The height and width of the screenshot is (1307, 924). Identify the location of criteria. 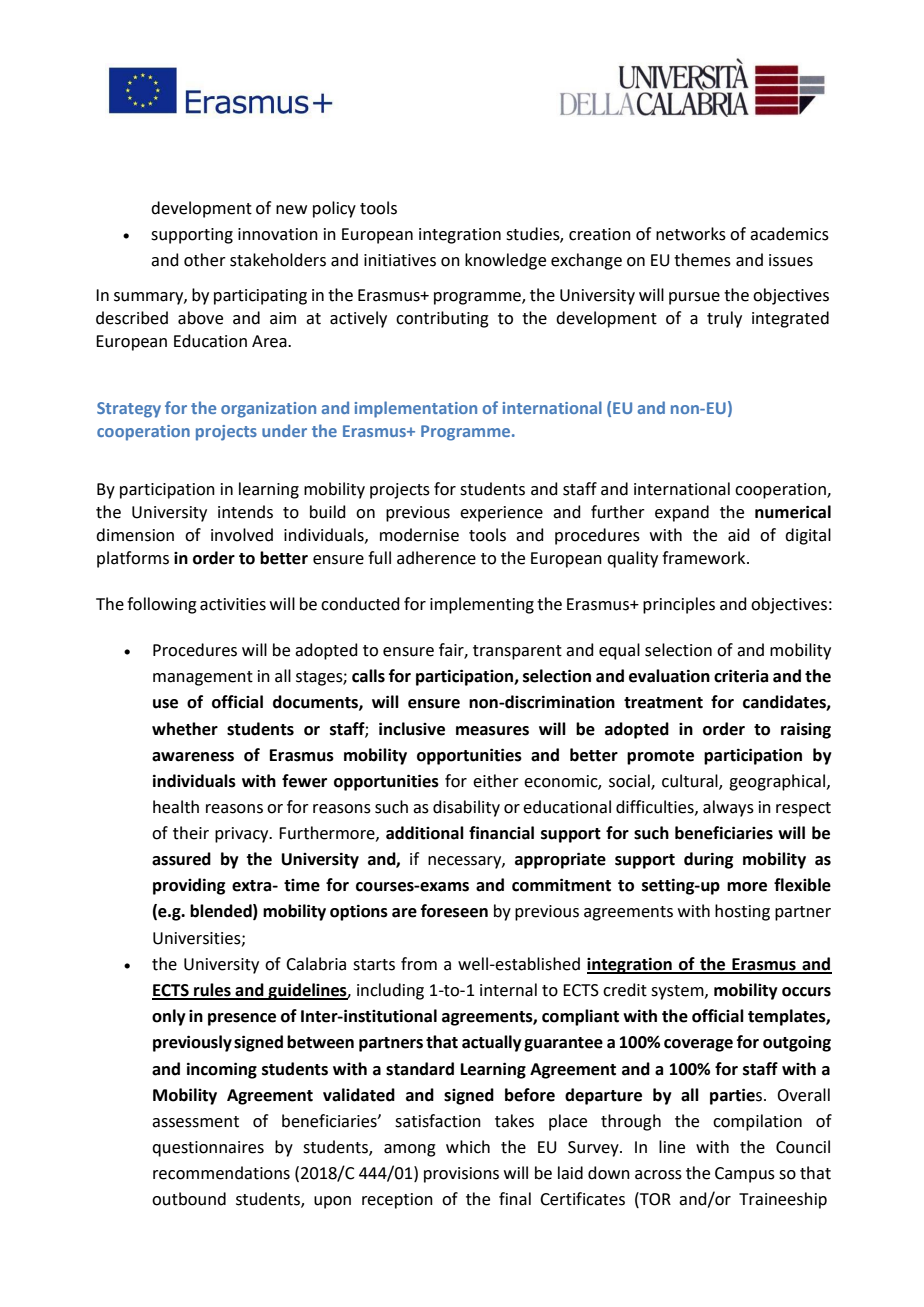
(741, 676).
